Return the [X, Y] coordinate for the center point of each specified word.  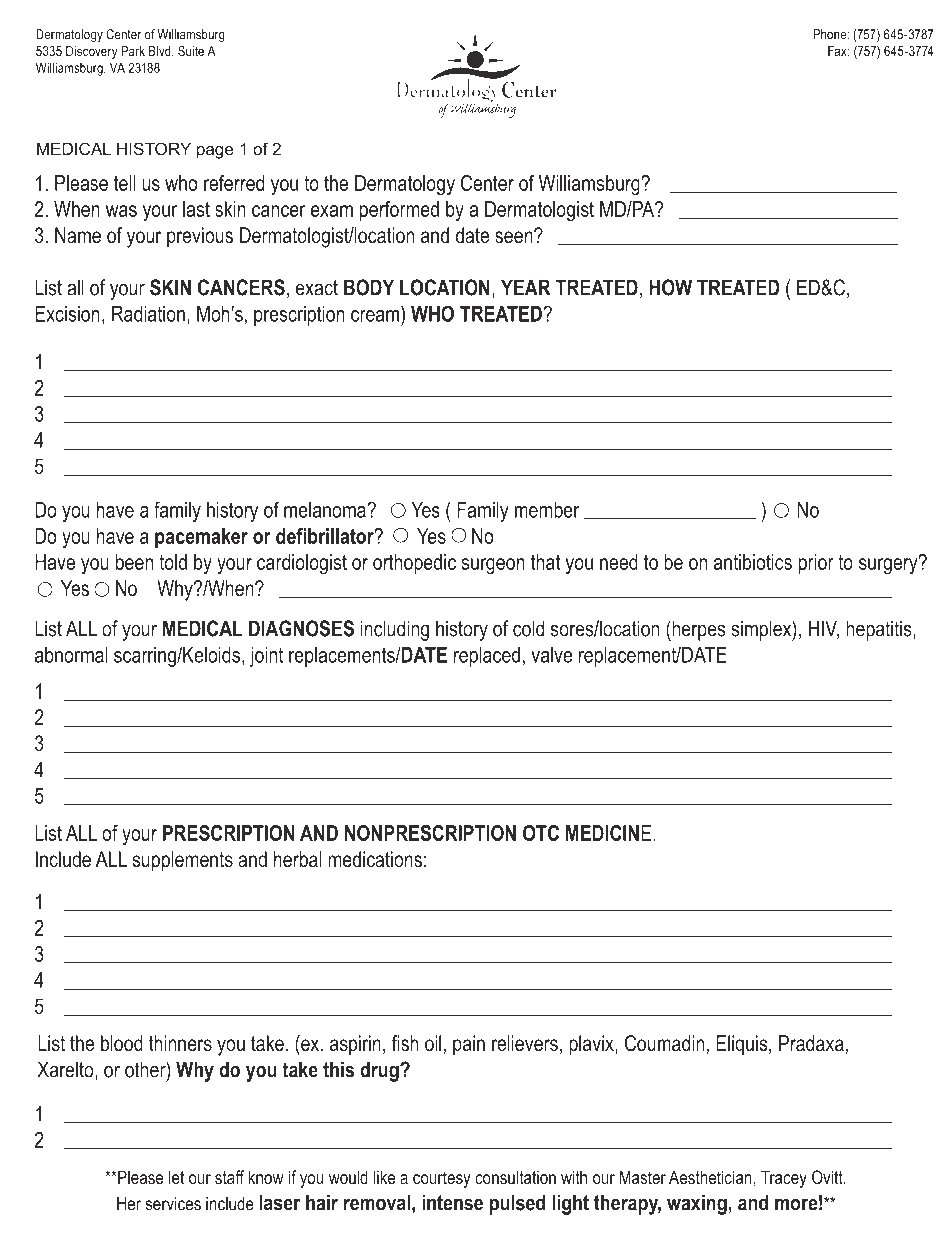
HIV [824, 629]
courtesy [442, 1179]
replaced [487, 657]
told [173, 562]
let [176, 1177]
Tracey [784, 1179]
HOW [671, 287]
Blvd [161, 51]
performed [399, 211]
